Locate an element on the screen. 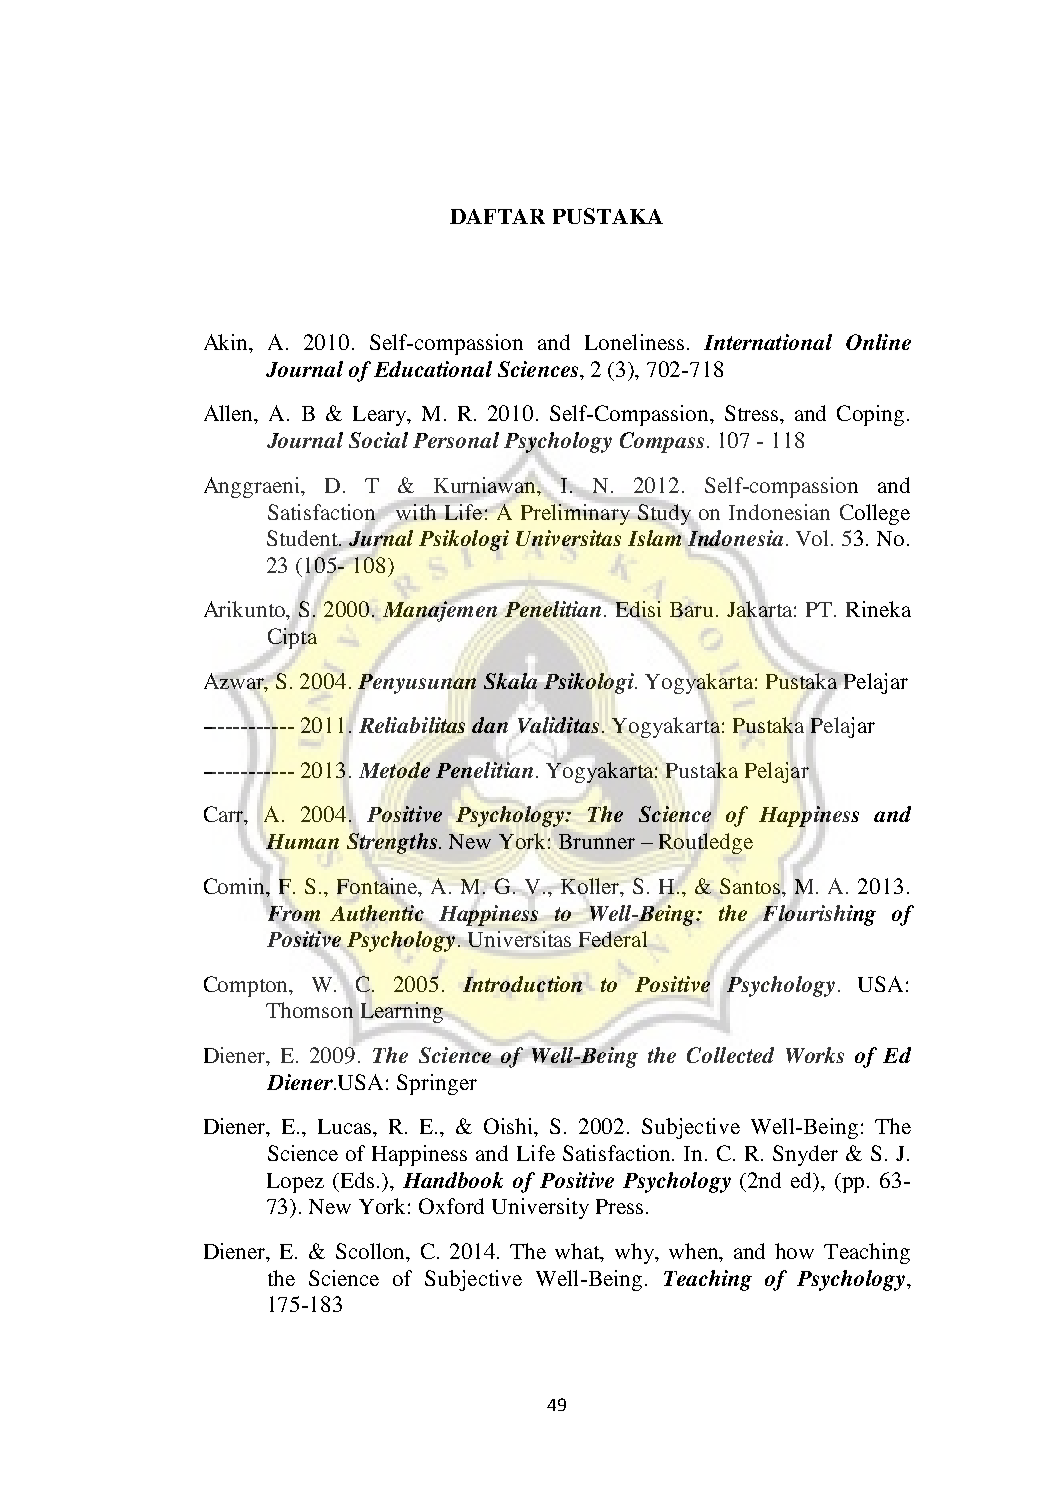  dan is located at coordinates (490, 725).
